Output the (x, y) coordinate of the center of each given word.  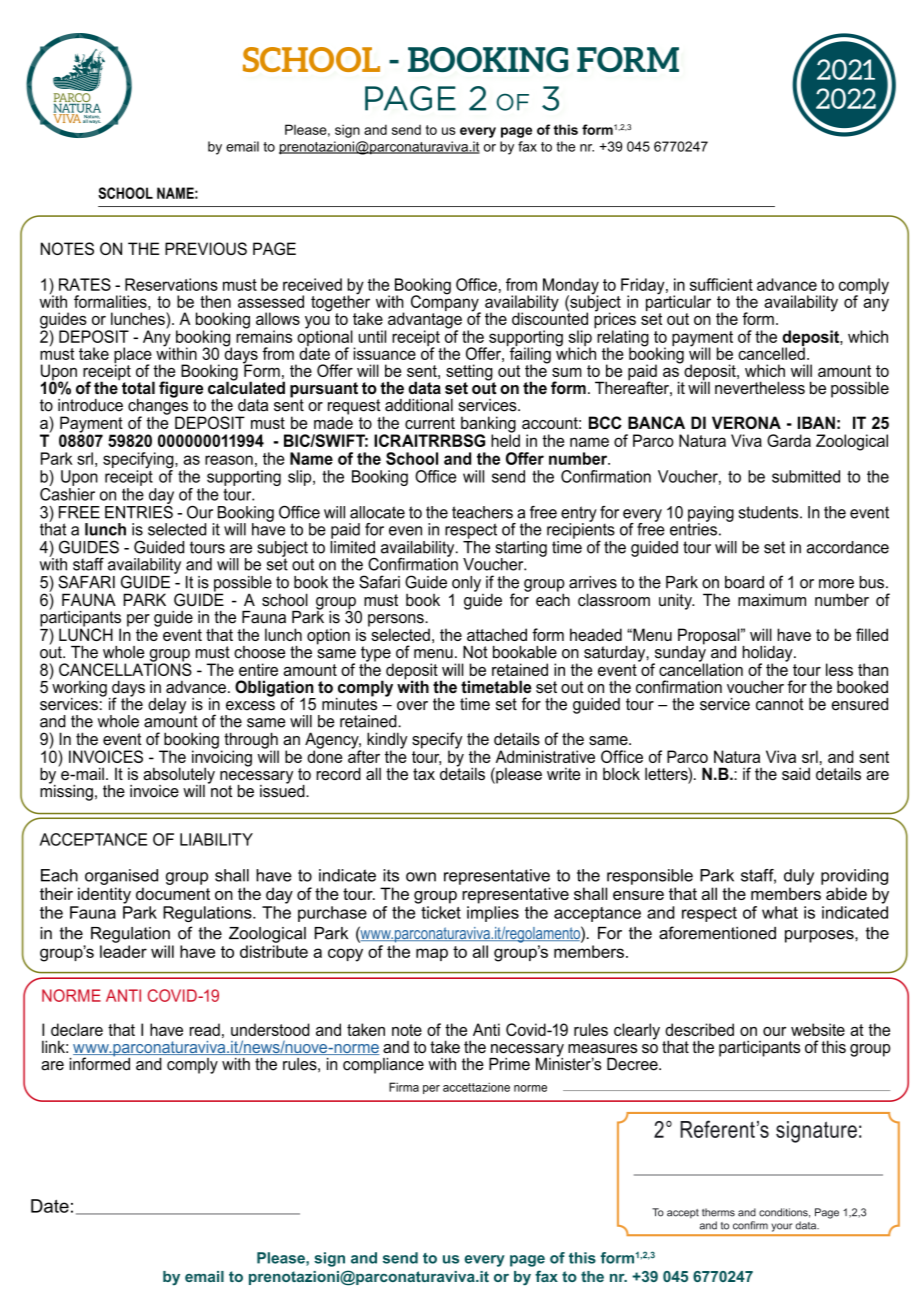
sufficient (721, 284)
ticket (441, 912)
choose (259, 652)
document (173, 893)
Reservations (171, 284)
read (205, 1029)
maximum (772, 599)
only (466, 584)
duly (799, 877)
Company (446, 303)
